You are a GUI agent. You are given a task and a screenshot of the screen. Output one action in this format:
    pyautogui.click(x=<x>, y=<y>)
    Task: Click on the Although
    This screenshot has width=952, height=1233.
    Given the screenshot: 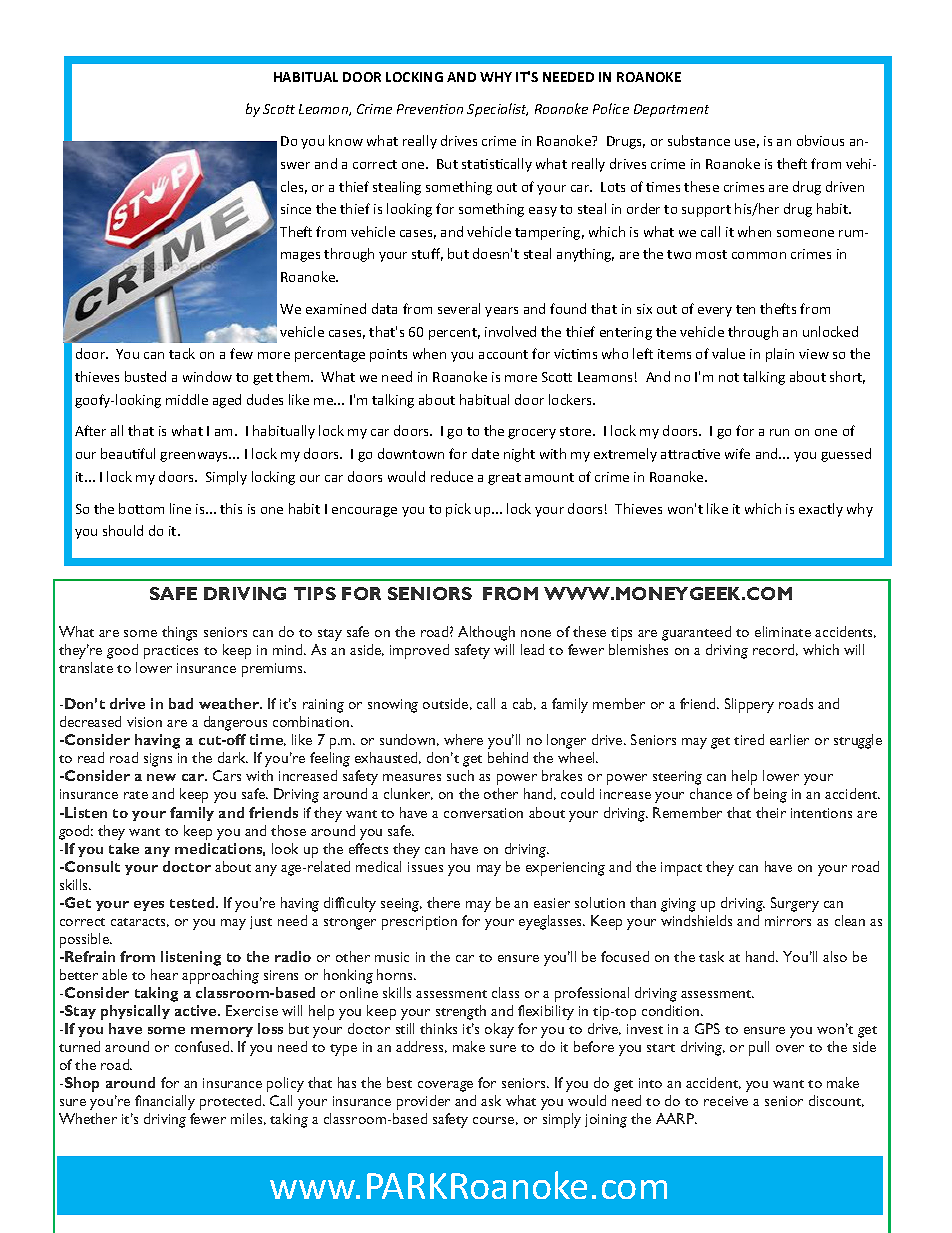 What is the action you would take?
    pyautogui.click(x=486, y=633)
